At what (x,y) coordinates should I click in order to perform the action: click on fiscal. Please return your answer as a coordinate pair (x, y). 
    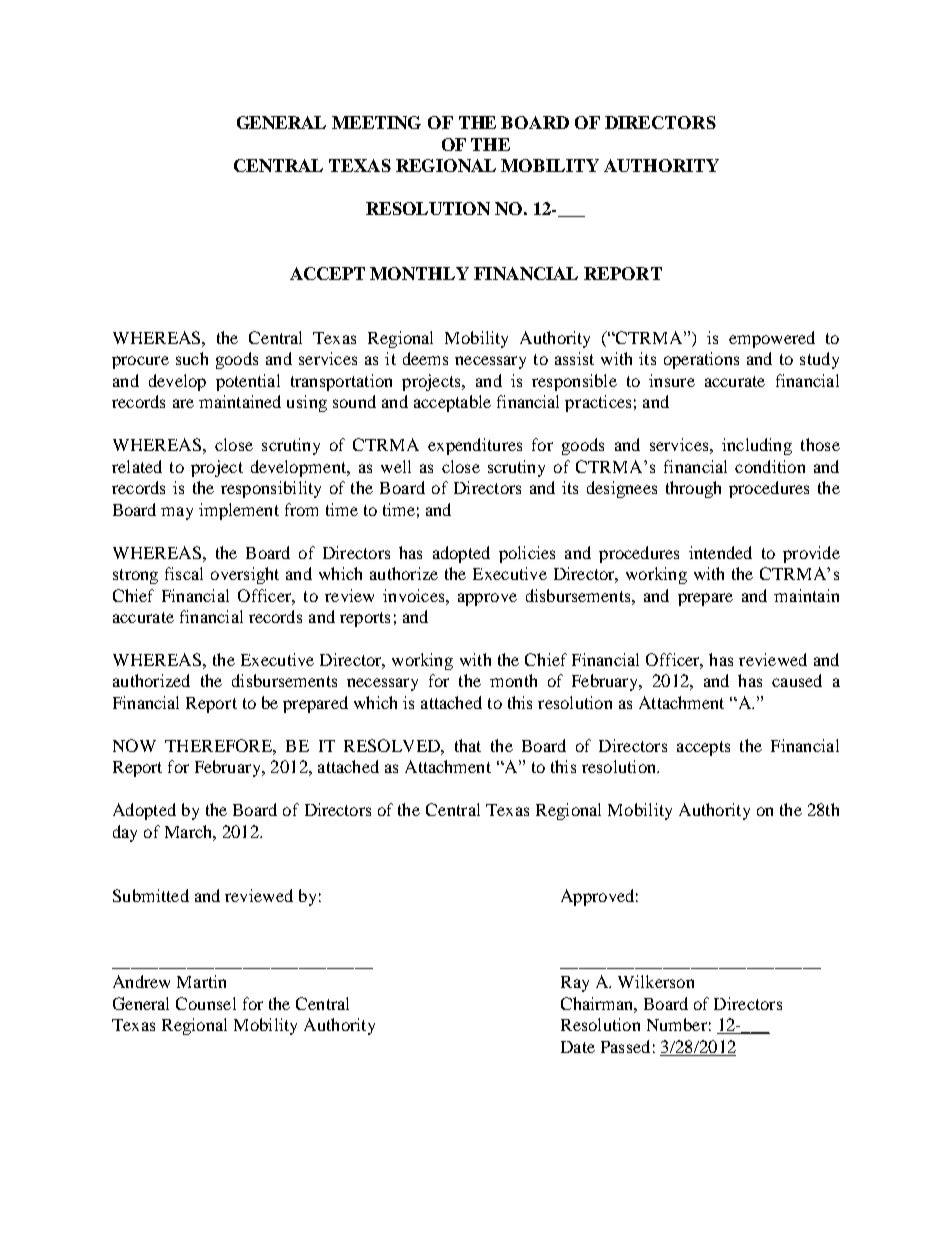
    Looking at the image, I should click on (184, 573).
